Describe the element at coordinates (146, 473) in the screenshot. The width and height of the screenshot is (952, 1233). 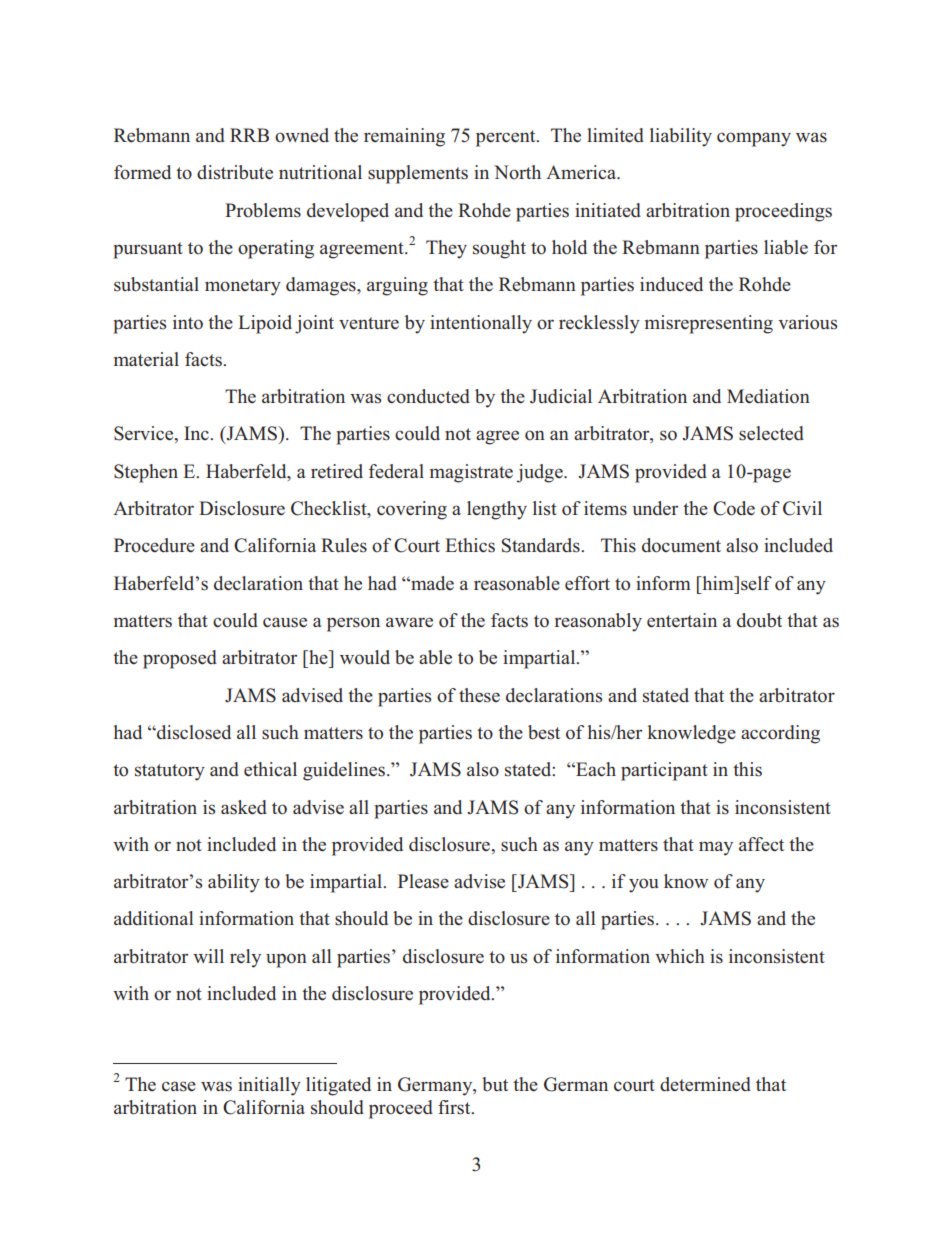
I see `Stephen` at that location.
